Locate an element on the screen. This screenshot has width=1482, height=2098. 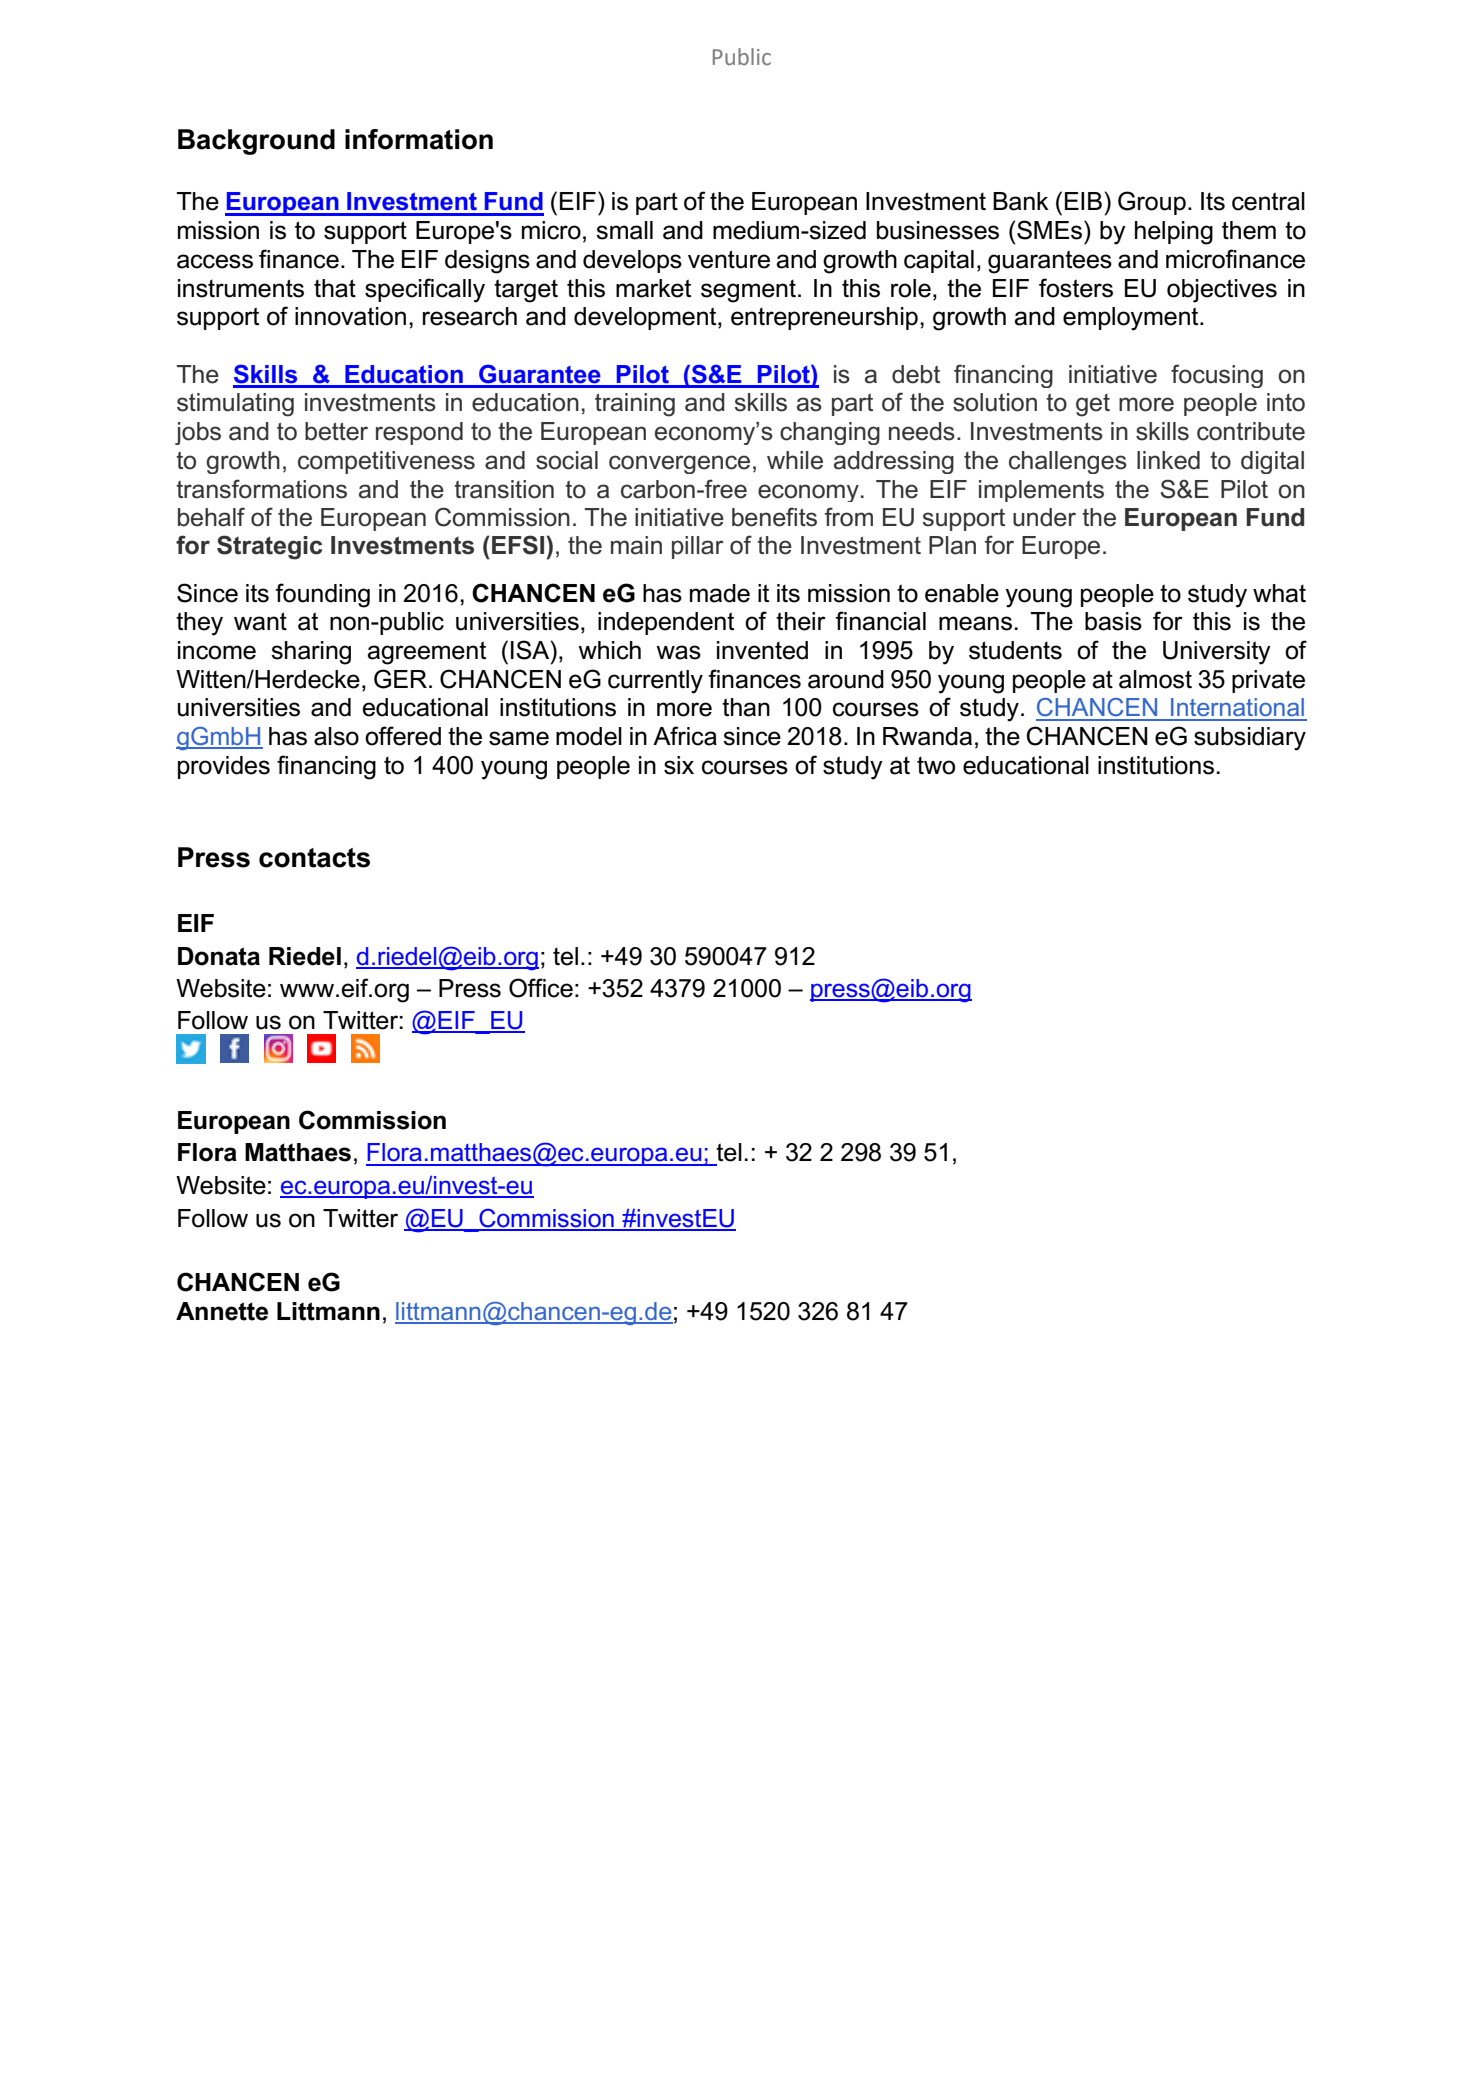
six is located at coordinates (679, 765).
